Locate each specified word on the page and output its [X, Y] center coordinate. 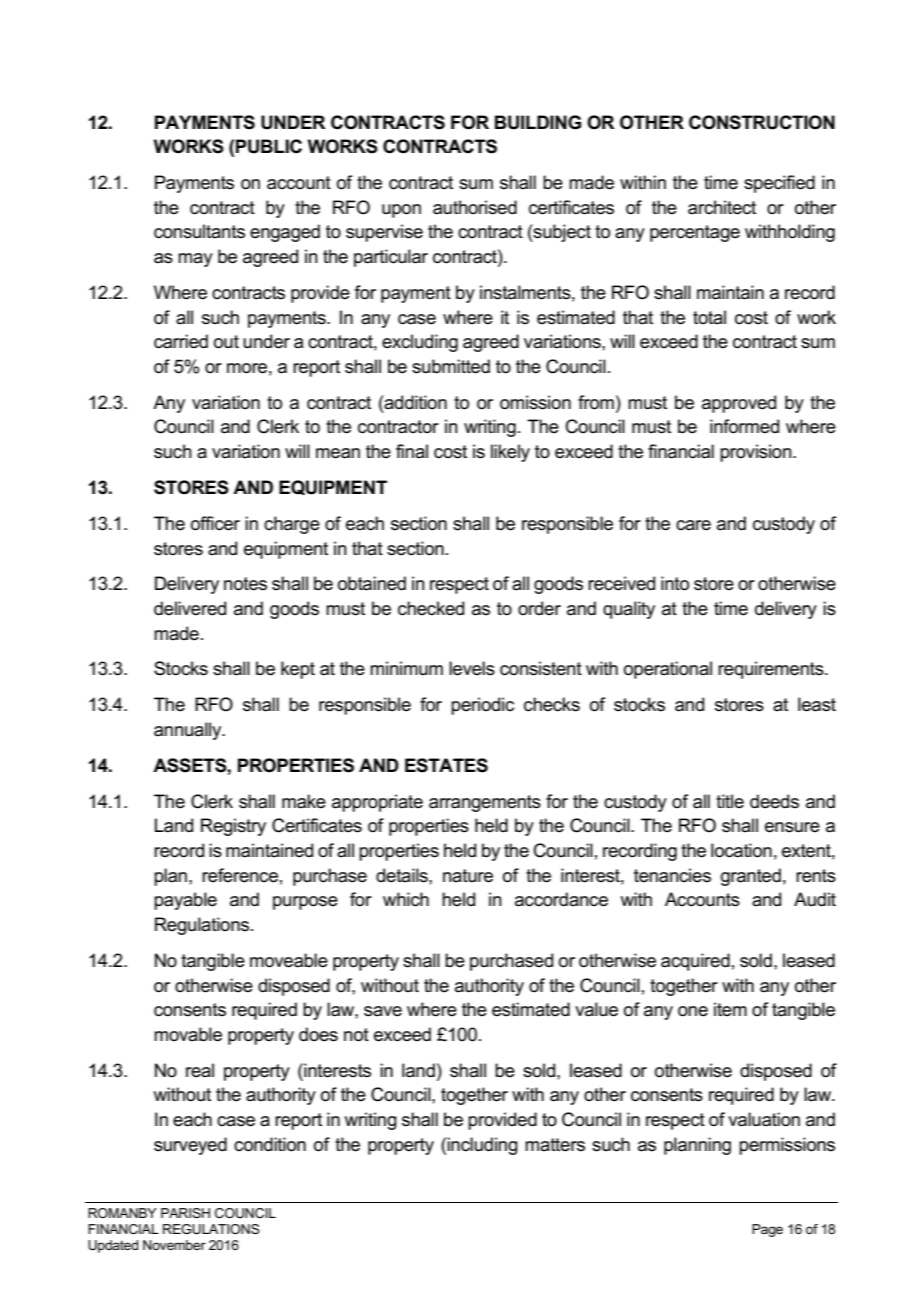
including [482, 1146]
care [693, 525]
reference [240, 875]
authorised [475, 207]
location [741, 850]
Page [767, 1230]
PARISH [185, 1213]
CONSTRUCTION [762, 122]
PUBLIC [269, 146]
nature [468, 876]
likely [510, 453]
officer [215, 523]
